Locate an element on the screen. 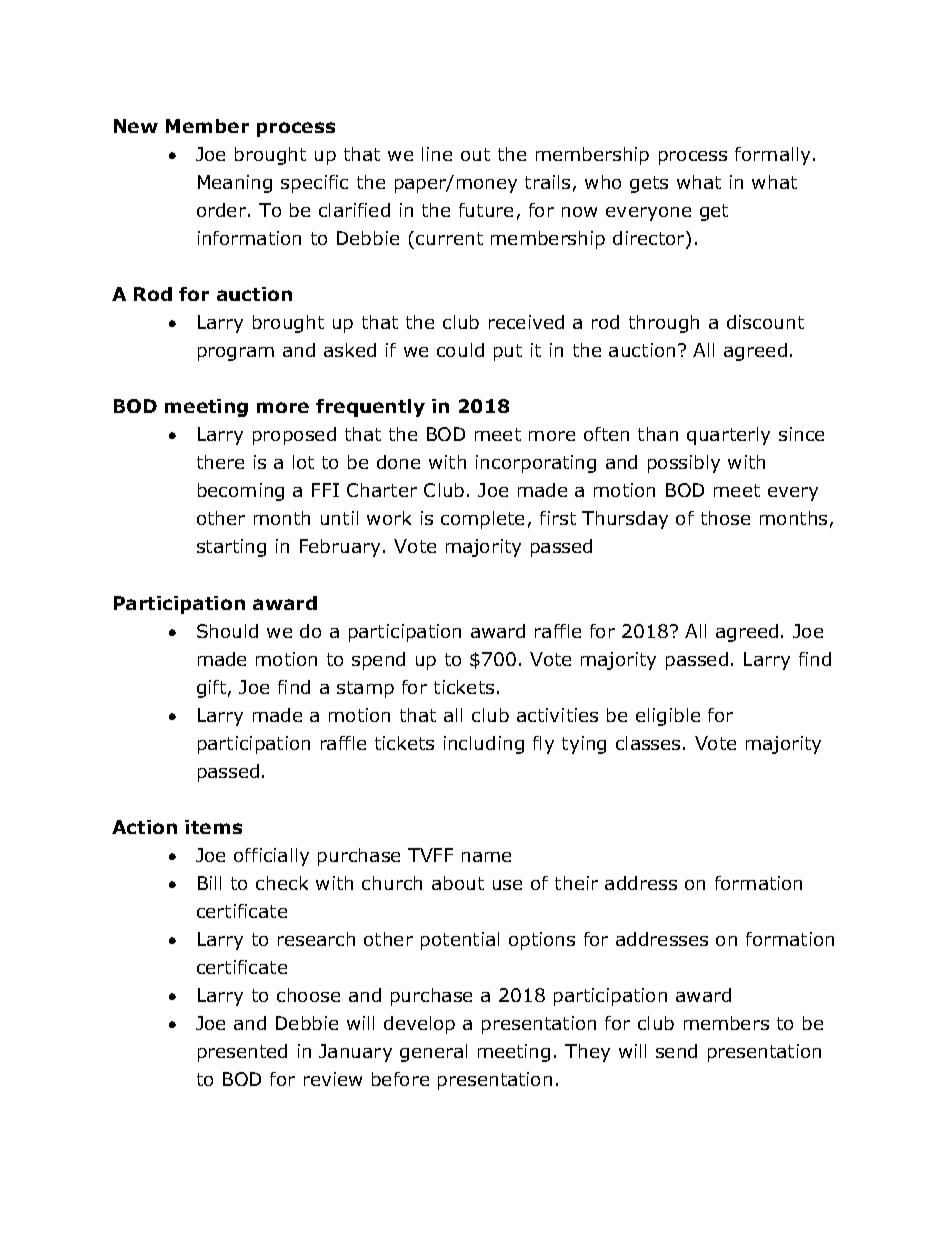 The width and height of the screenshot is (952, 1233). presented is located at coordinates (242, 1053).
